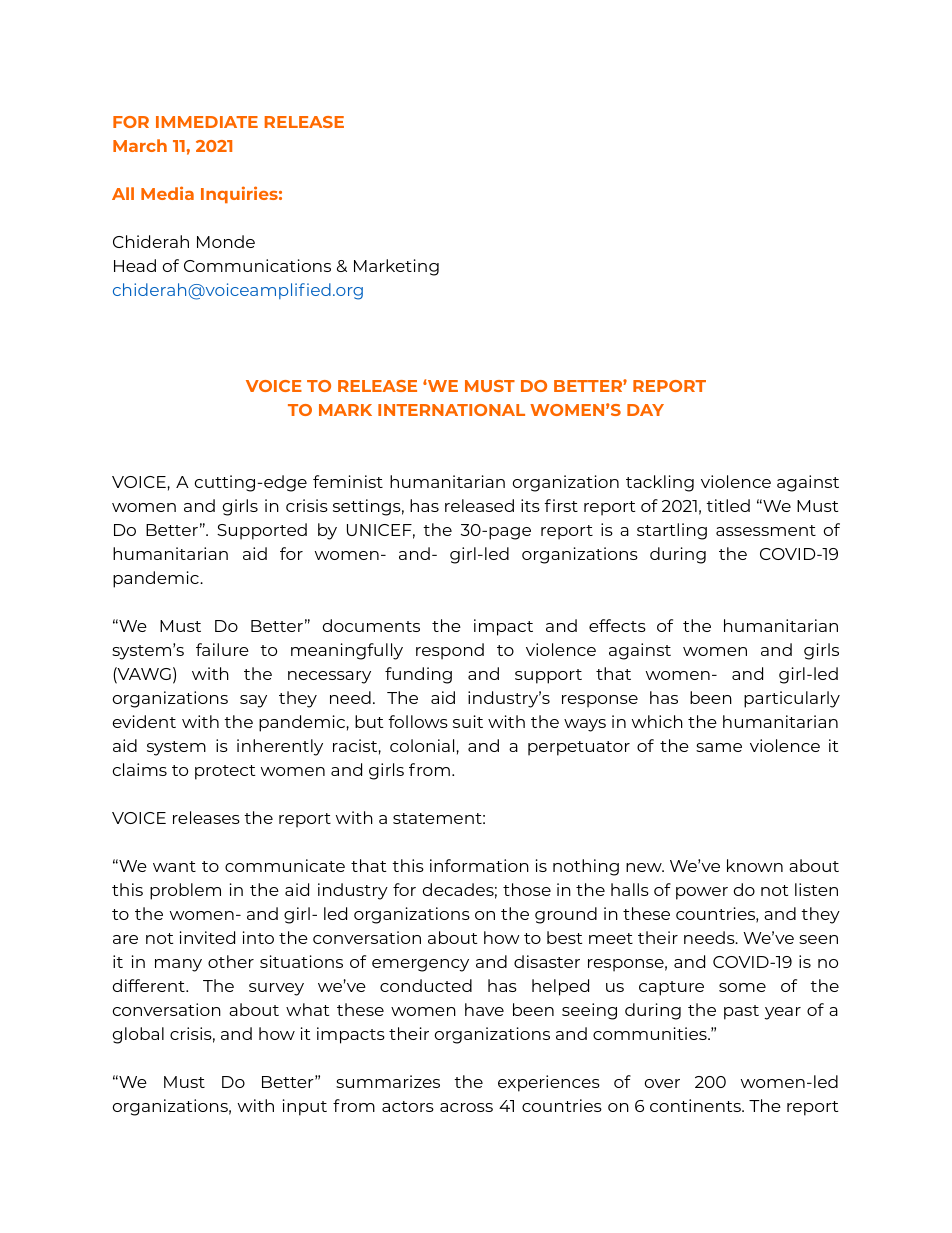  Describe the element at coordinates (645, 410) in the image. I see `DAY` at that location.
